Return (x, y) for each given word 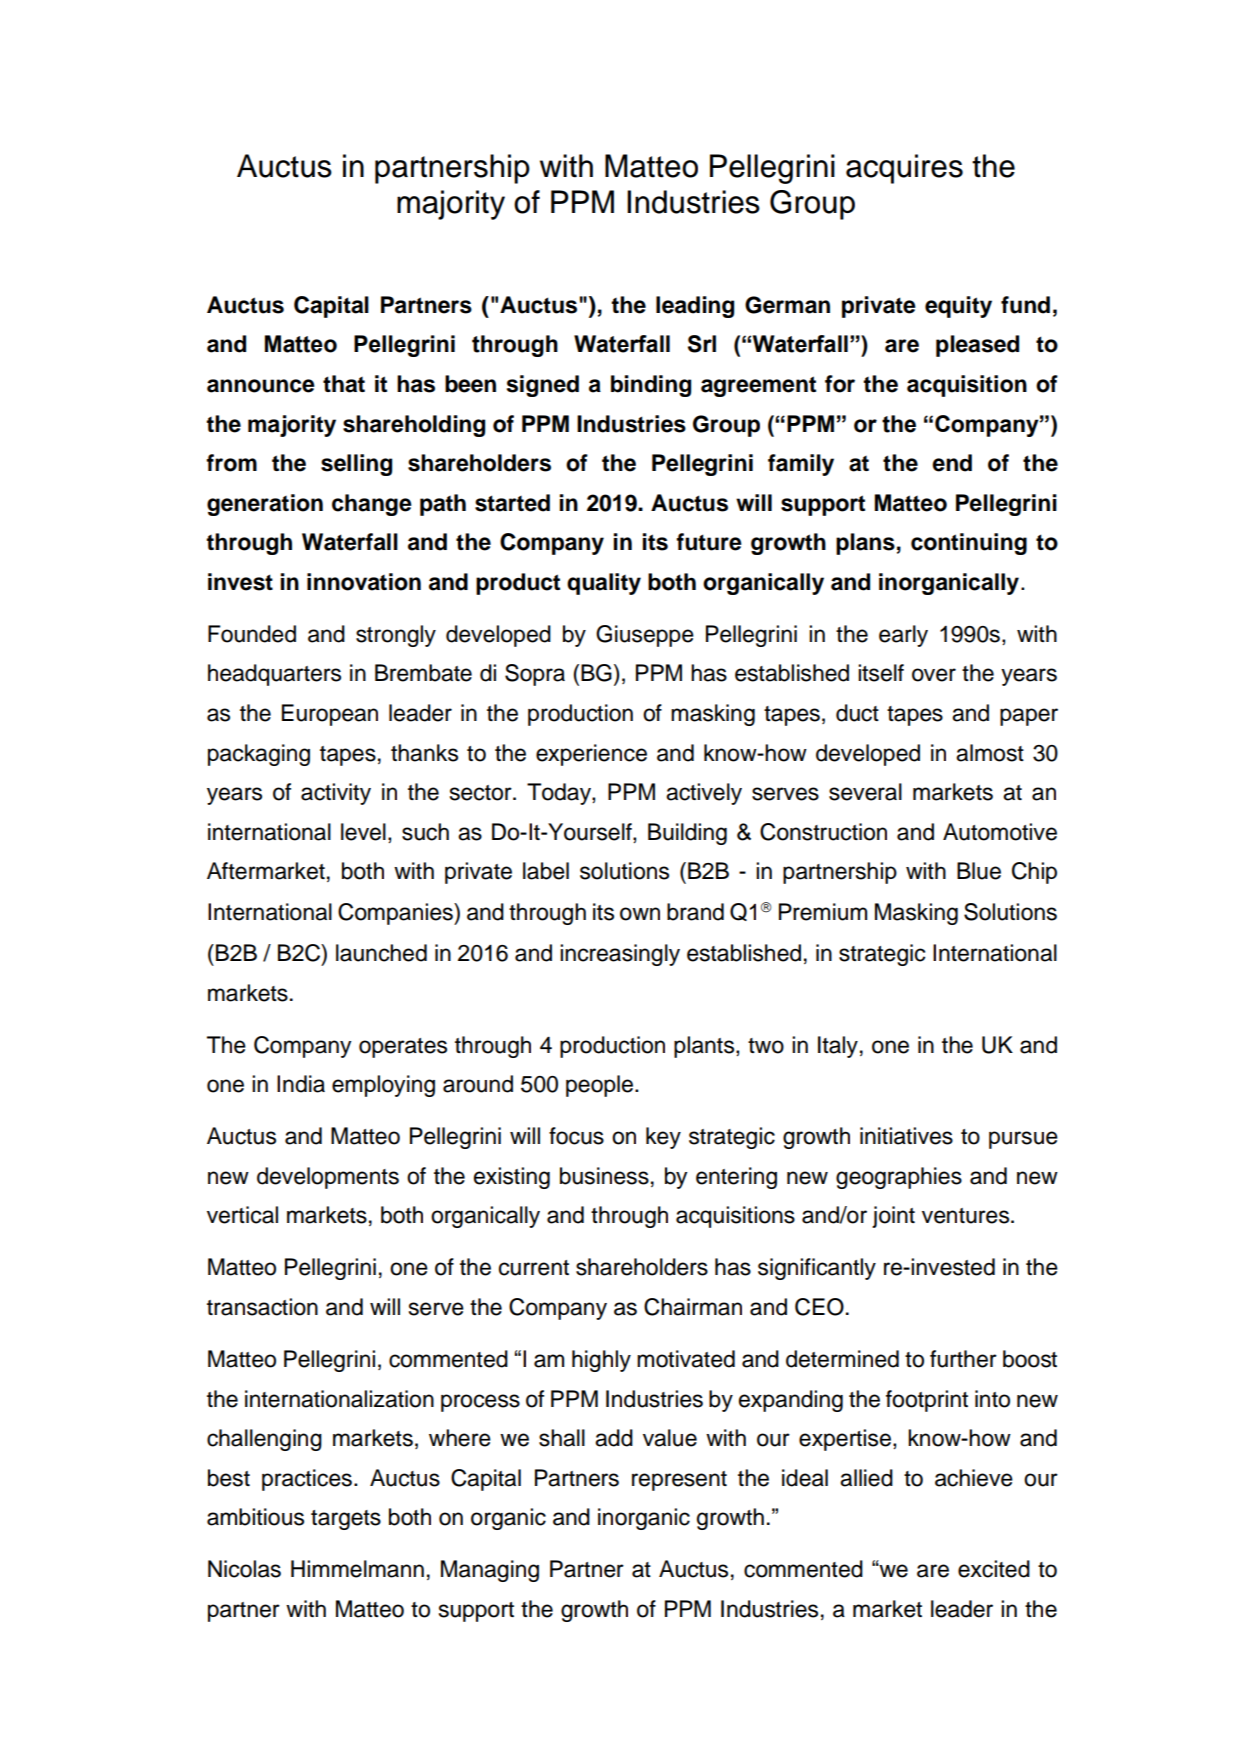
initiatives (906, 1136)
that (344, 384)
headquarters (274, 675)
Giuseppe (645, 636)
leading (695, 307)
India (301, 1084)
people (601, 1086)
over (934, 675)
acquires (904, 169)
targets (346, 1520)
